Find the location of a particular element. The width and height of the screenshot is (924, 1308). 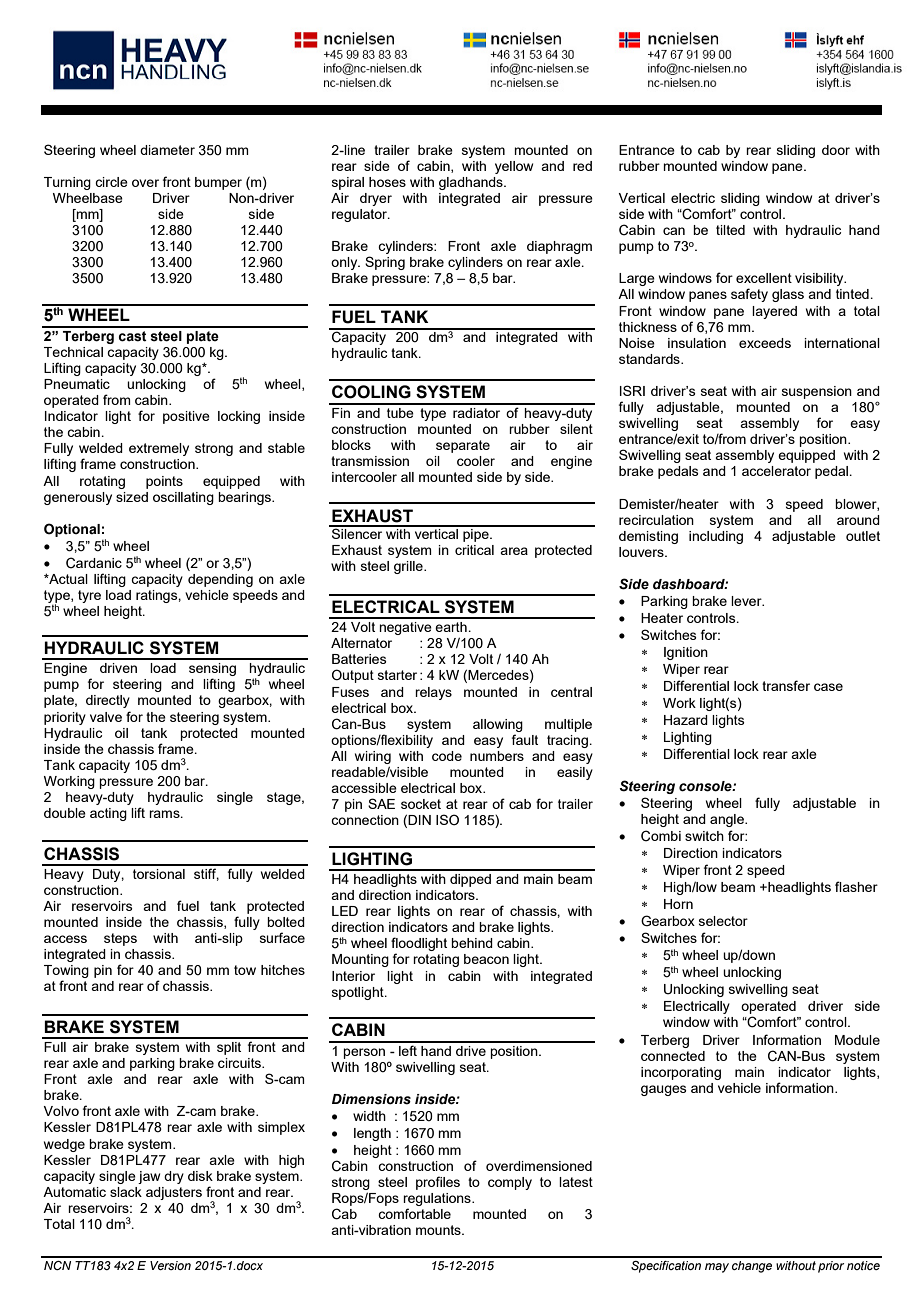

adjusters is located at coordinates (174, 1193).
